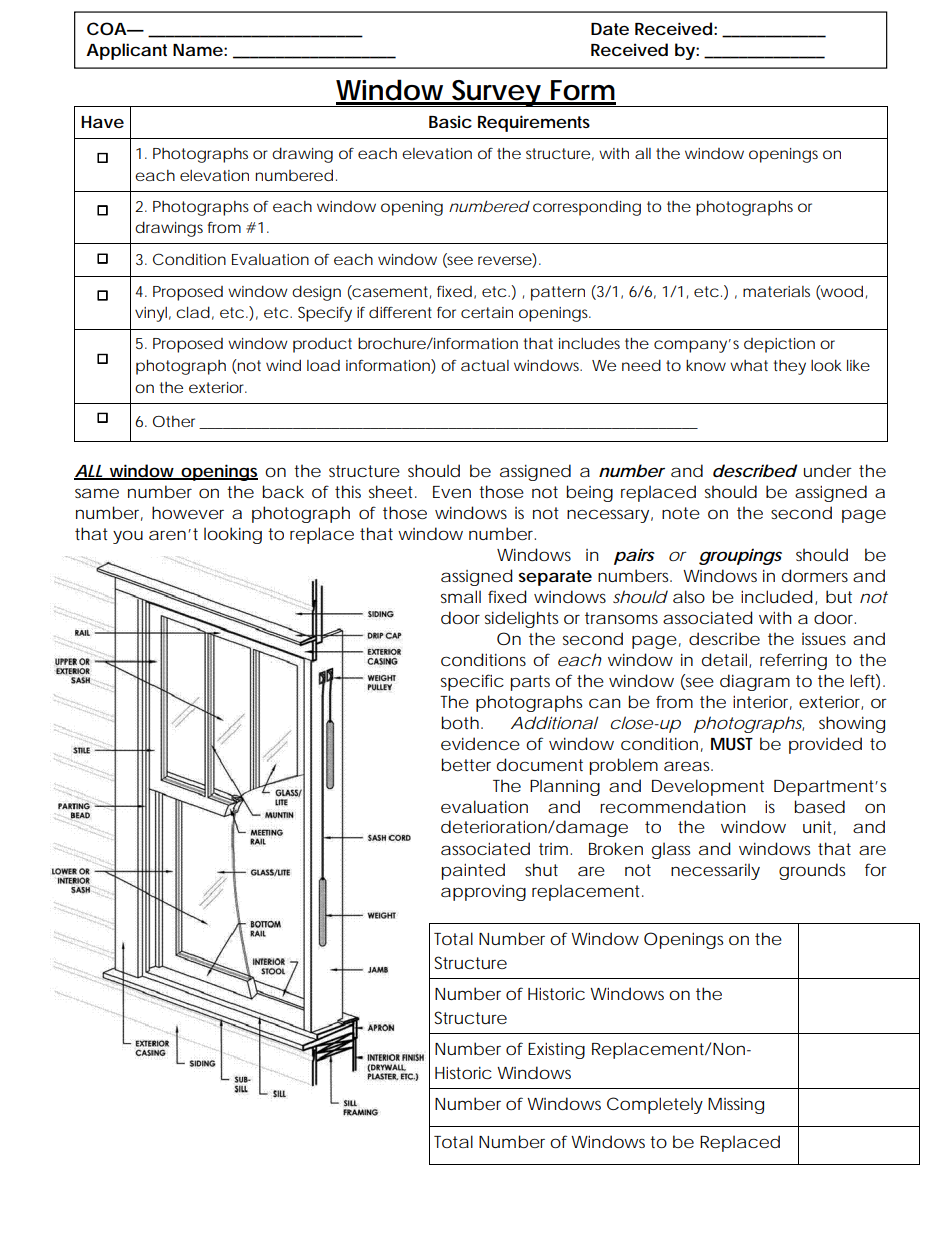 The width and height of the screenshot is (952, 1233). I want to click on better, so click(466, 764).
